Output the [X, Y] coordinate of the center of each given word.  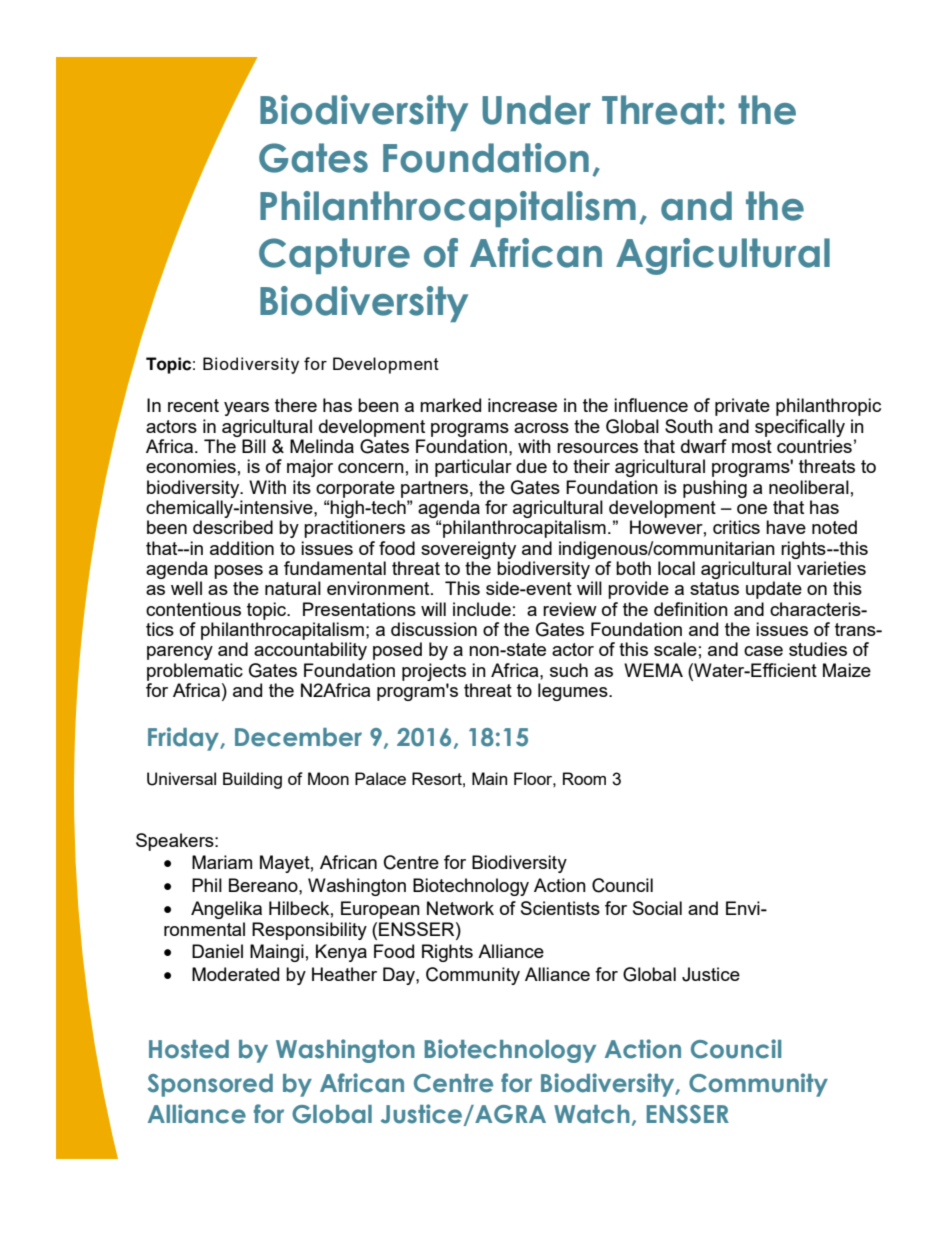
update [774, 590]
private [742, 407]
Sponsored [210, 1085]
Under [536, 110]
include [482, 609]
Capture [334, 256]
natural [293, 588]
